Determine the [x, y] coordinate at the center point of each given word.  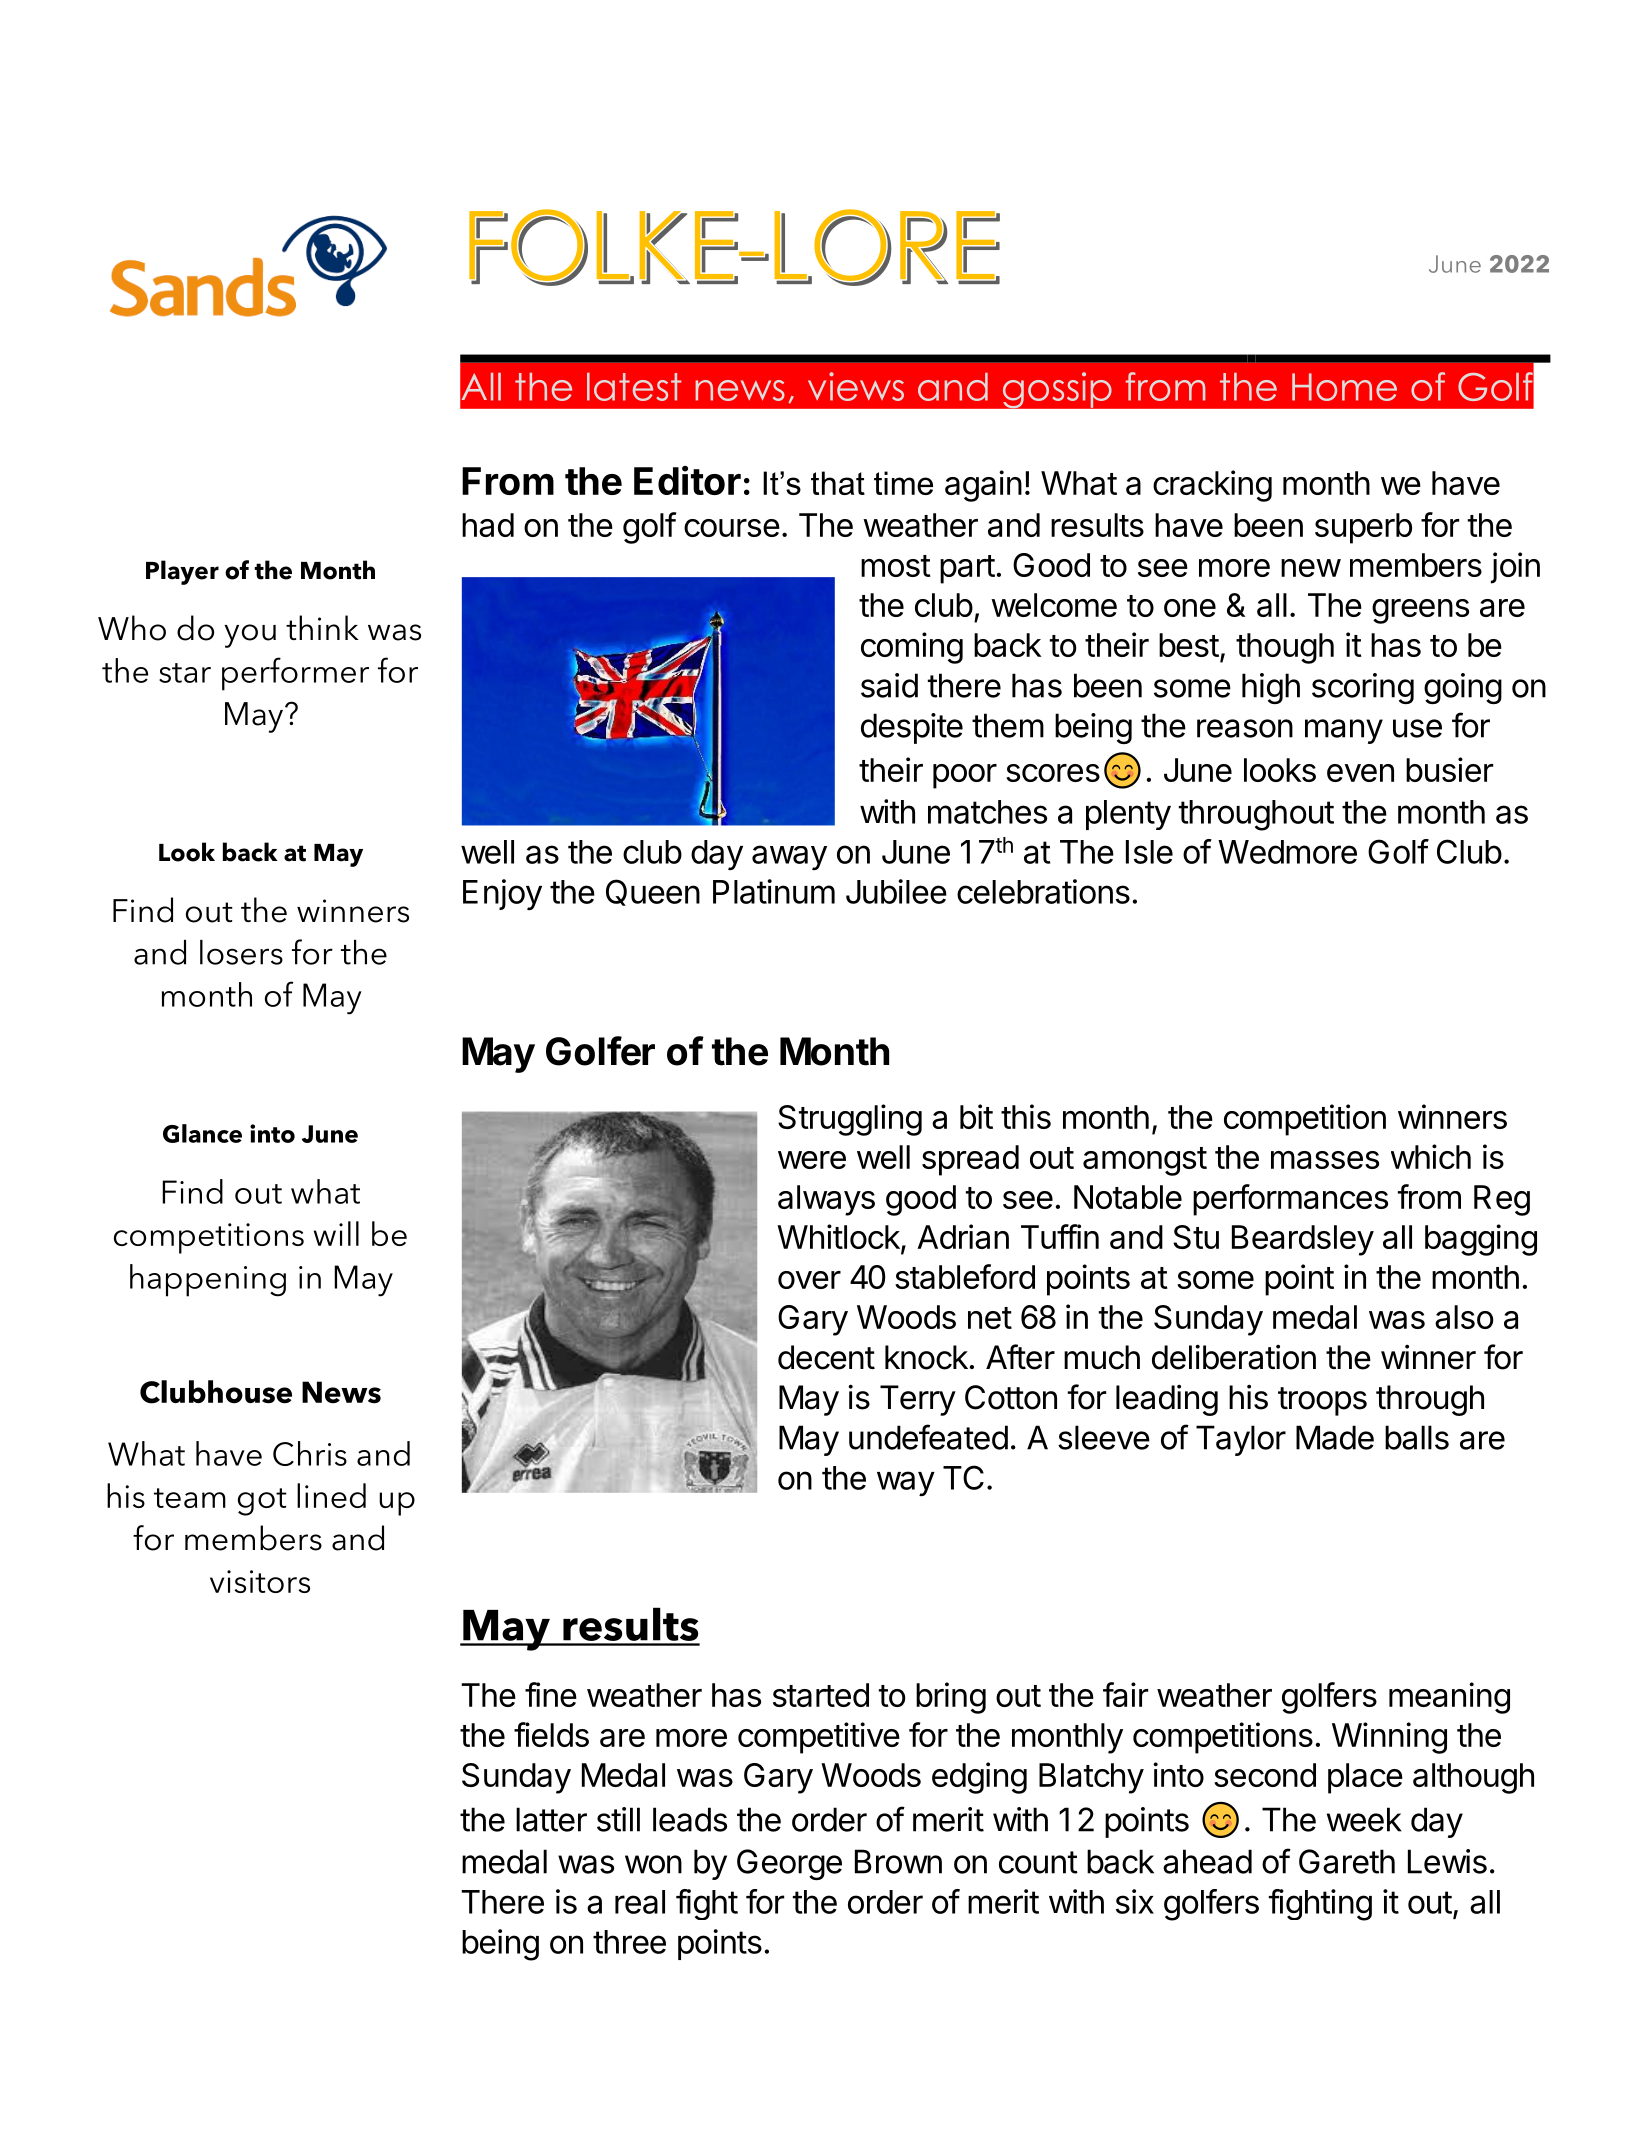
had [488, 525]
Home [1344, 387]
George [789, 1864]
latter [551, 1819]
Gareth [1347, 1861]
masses [1325, 1160]
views [856, 386]
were [812, 1160]
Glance [202, 1133]
